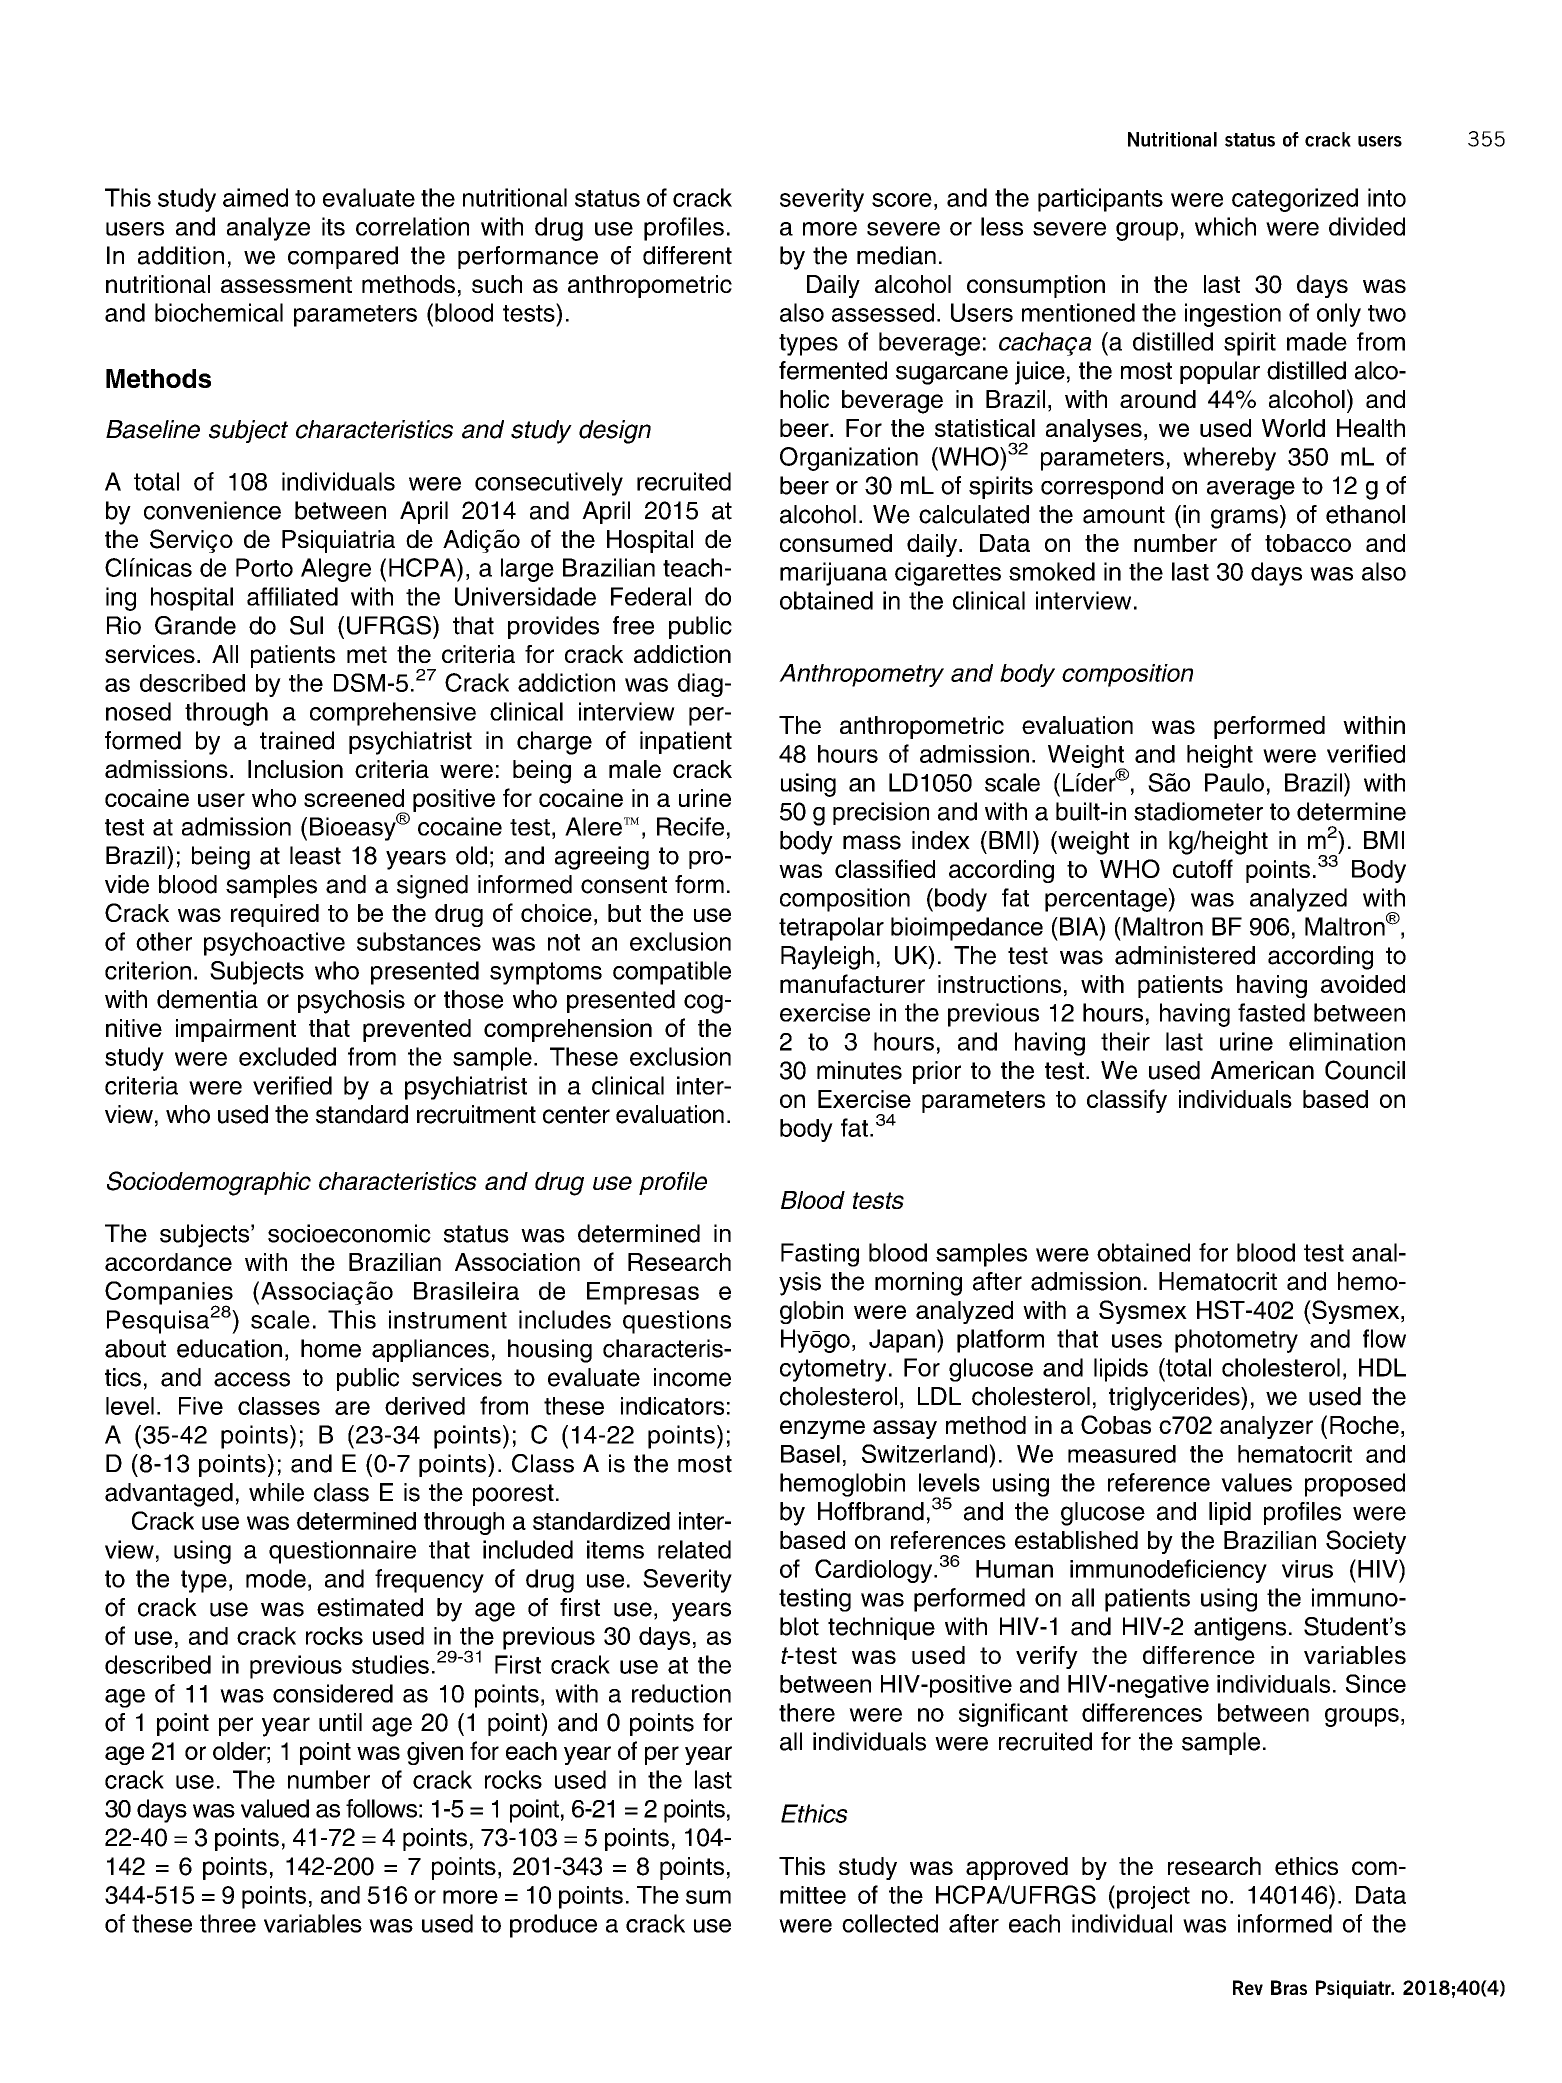  Describe the element at coordinates (687, 255) in the screenshot. I see `different` at that location.
